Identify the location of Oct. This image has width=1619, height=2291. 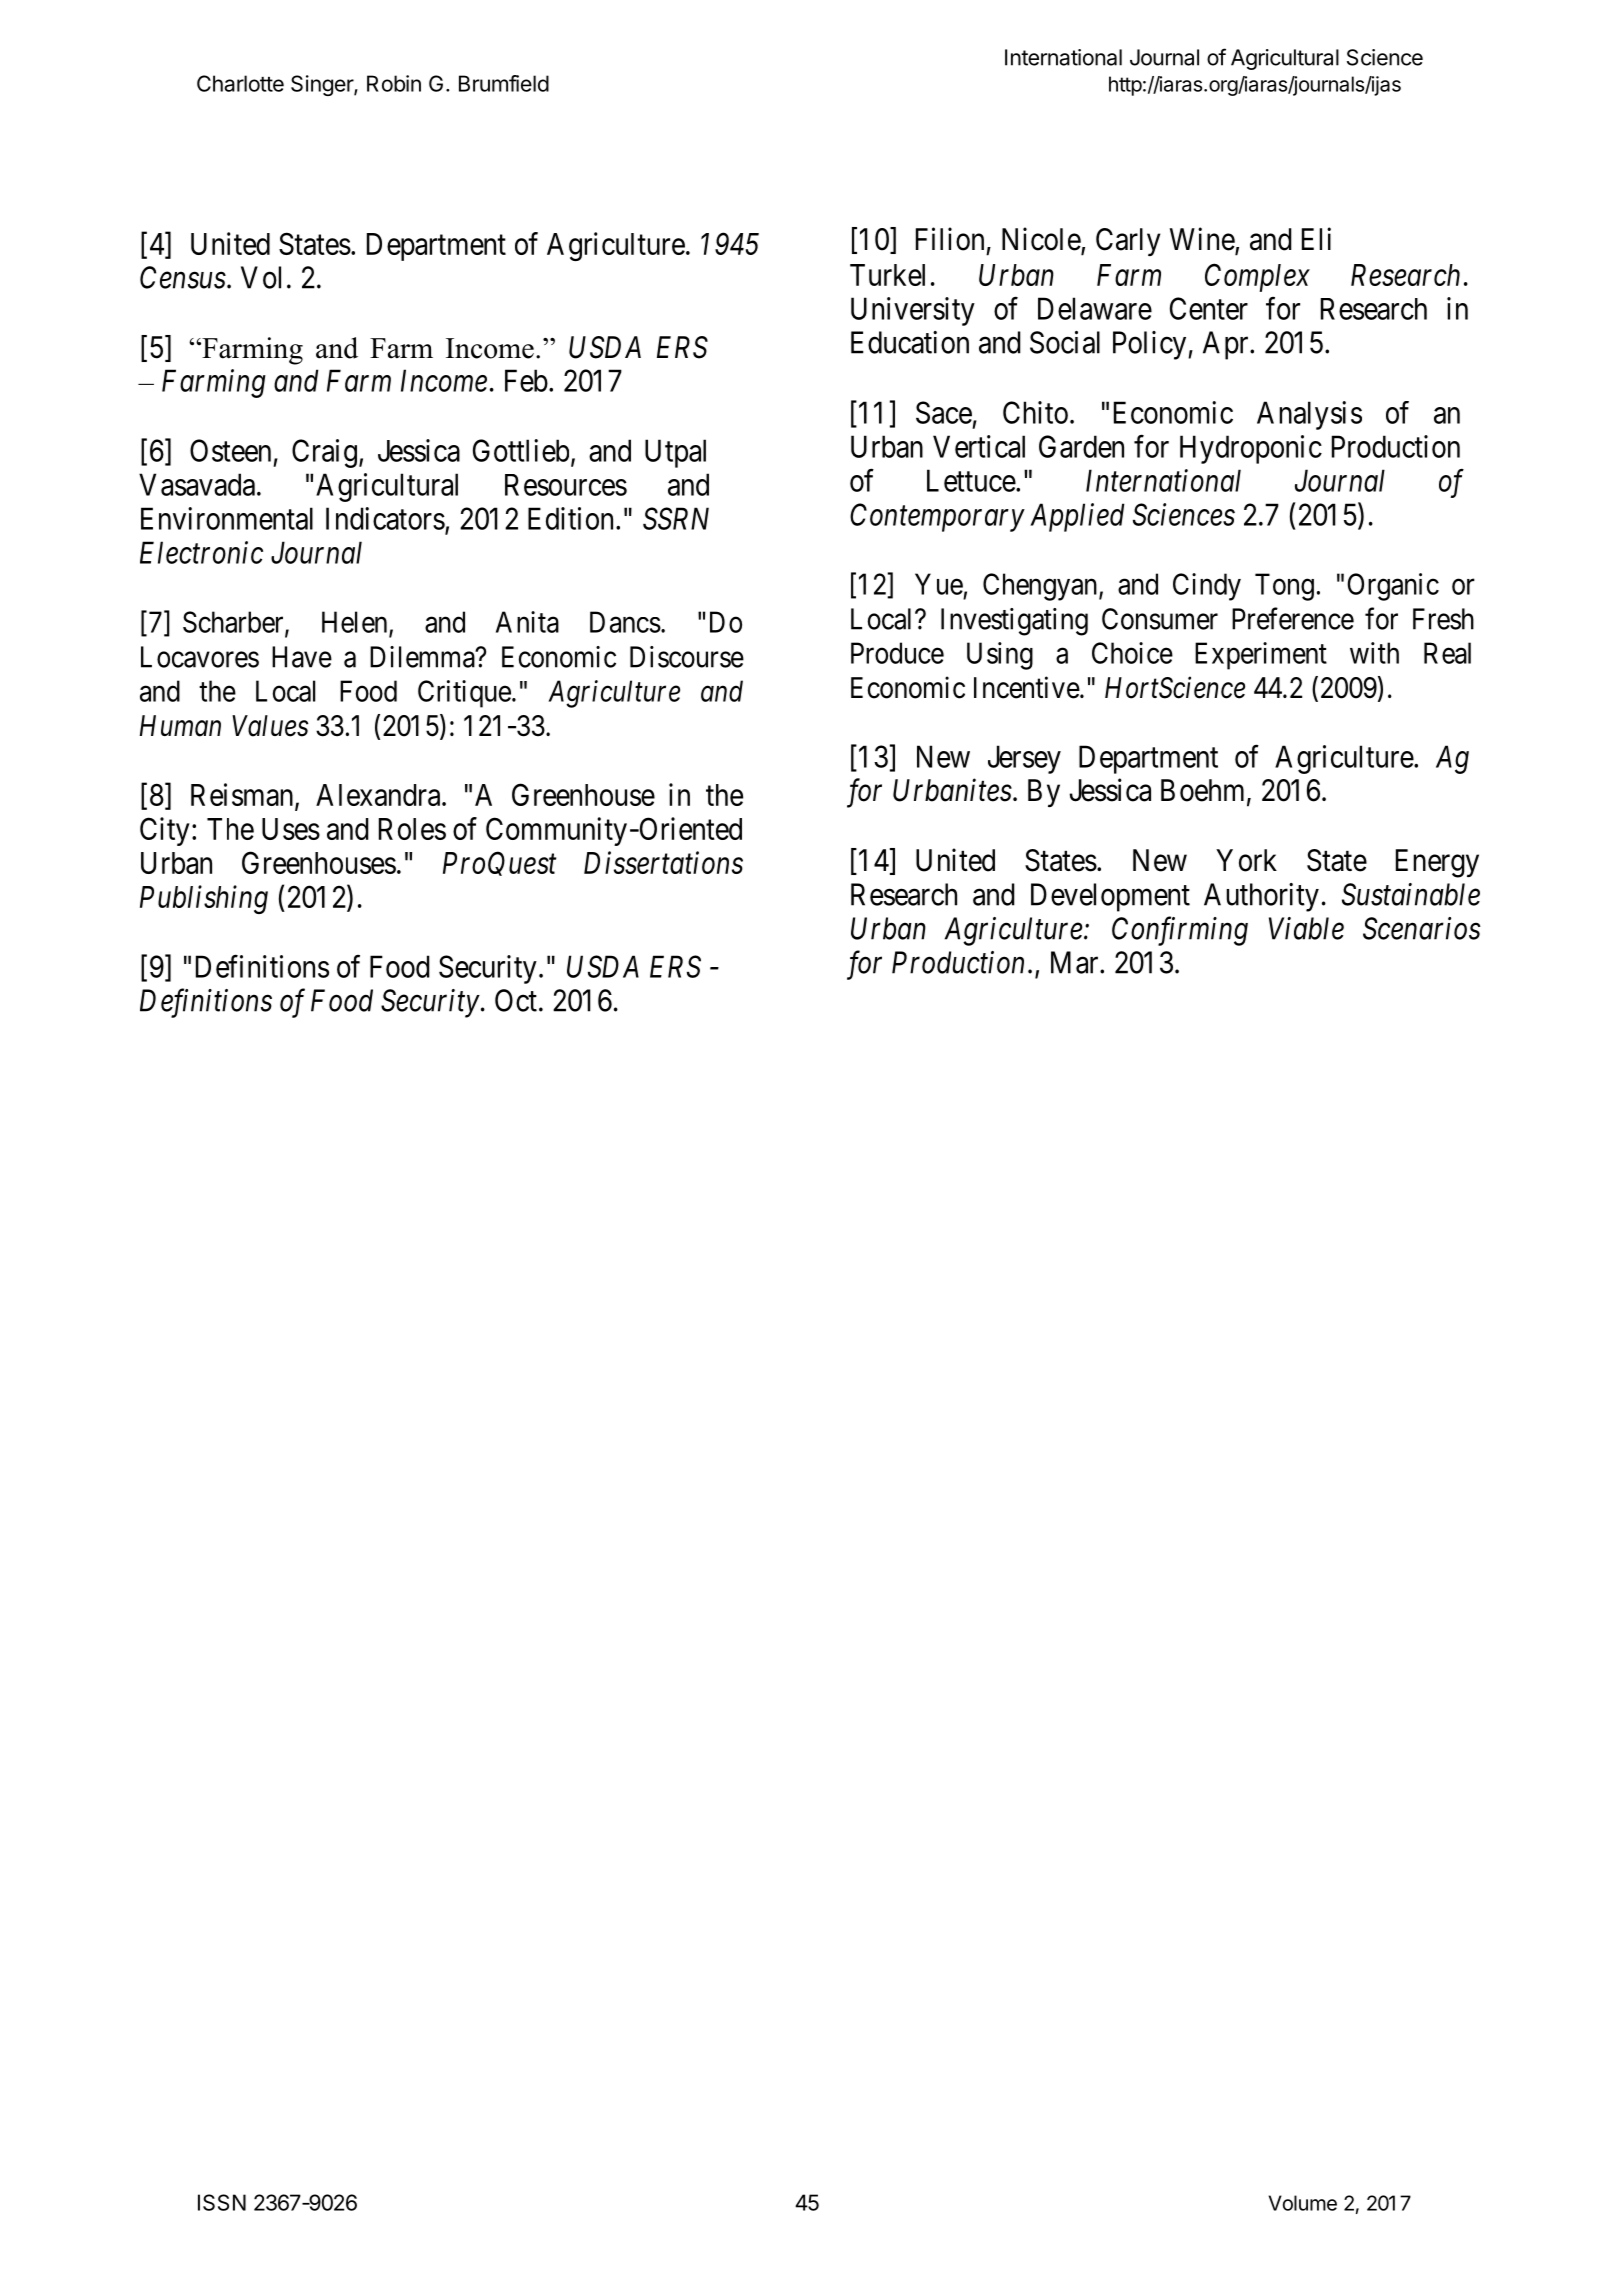
(516, 1000).
